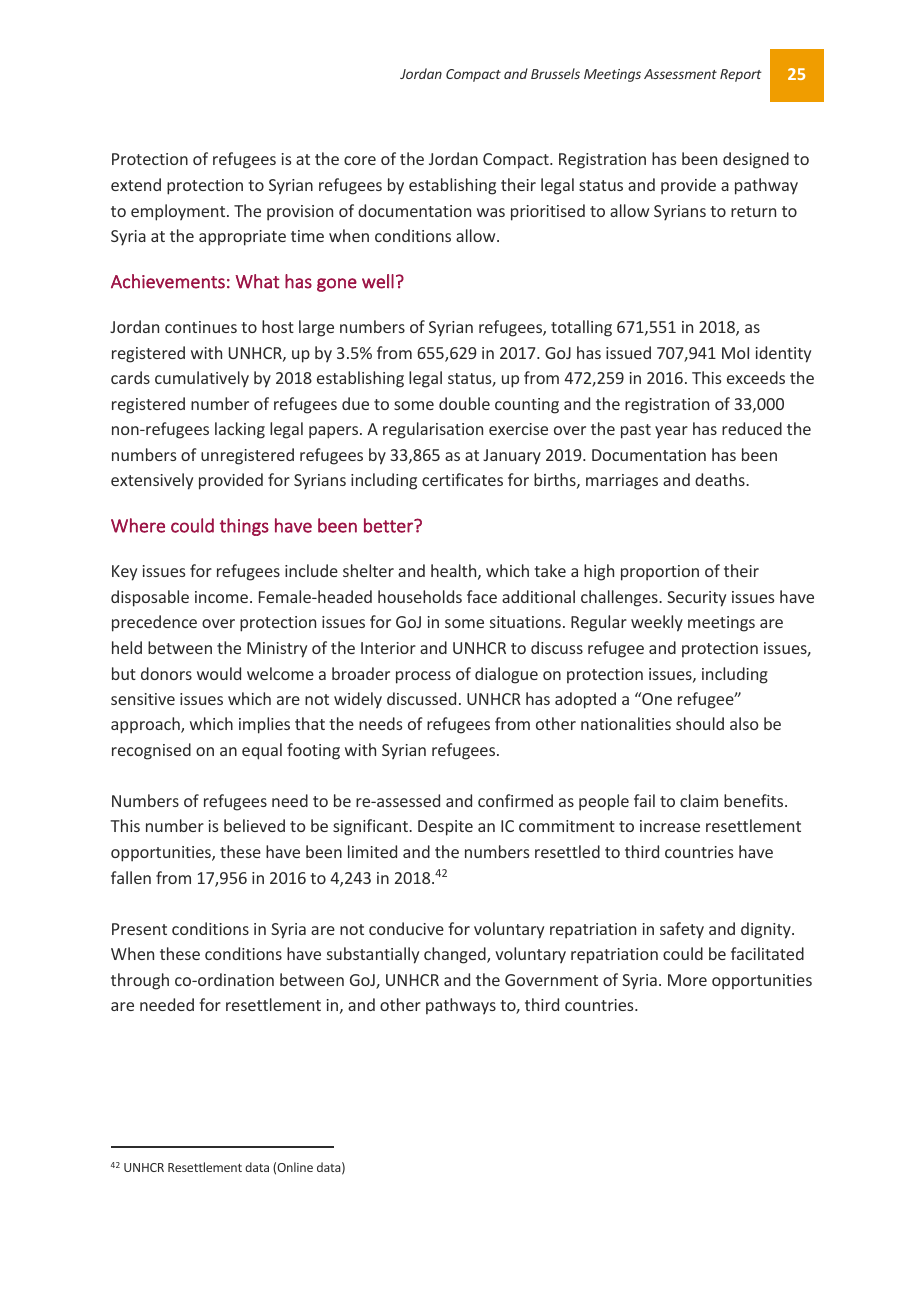 This screenshot has width=924, height=1308. Describe the element at coordinates (680, 74) in the screenshot. I see `Assessment` at that location.
